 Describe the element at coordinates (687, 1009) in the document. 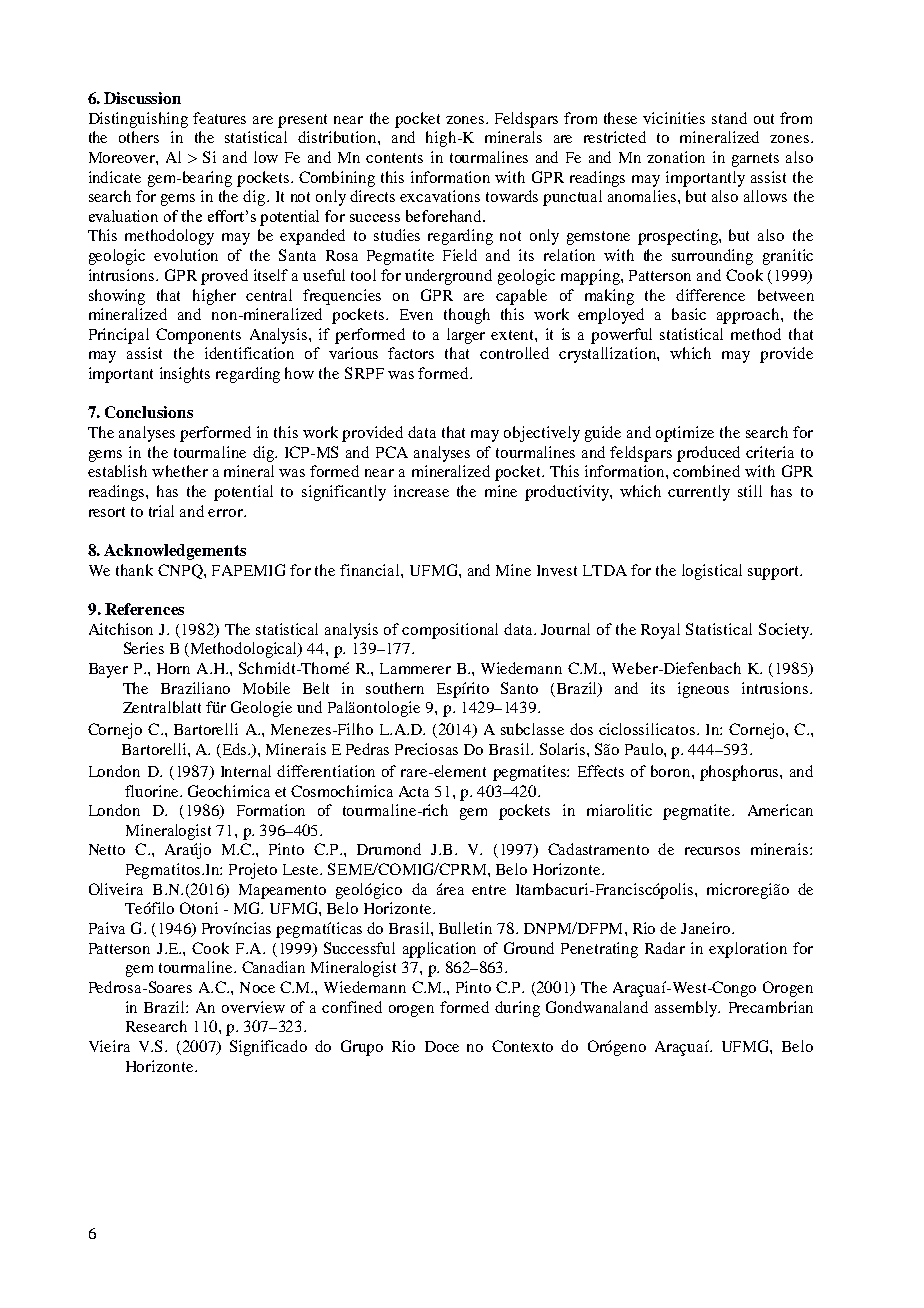

I see `assembly` at that location.
